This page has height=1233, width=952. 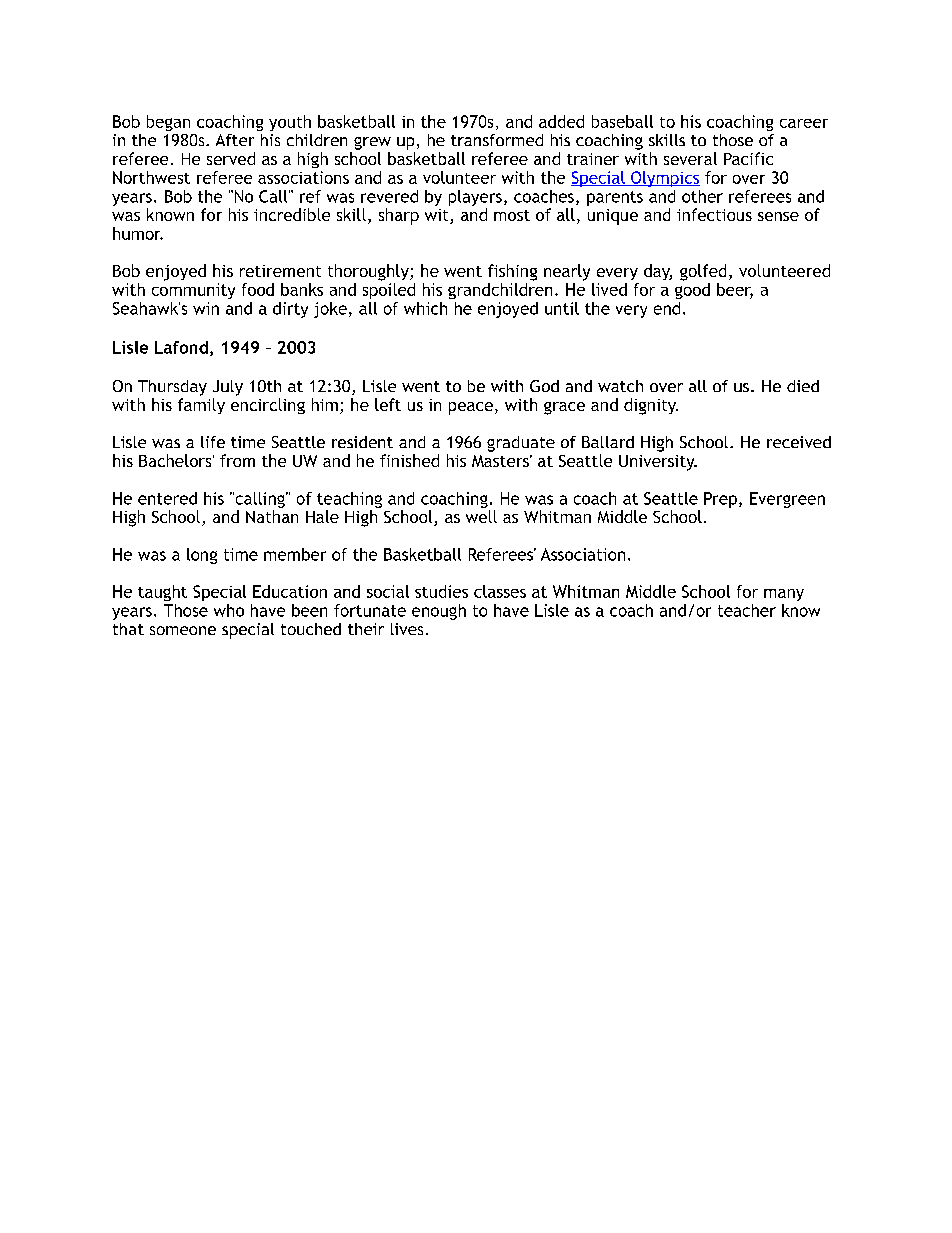 What do you see at coordinates (235, 140) in the page?
I see `After` at bounding box center [235, 140].
